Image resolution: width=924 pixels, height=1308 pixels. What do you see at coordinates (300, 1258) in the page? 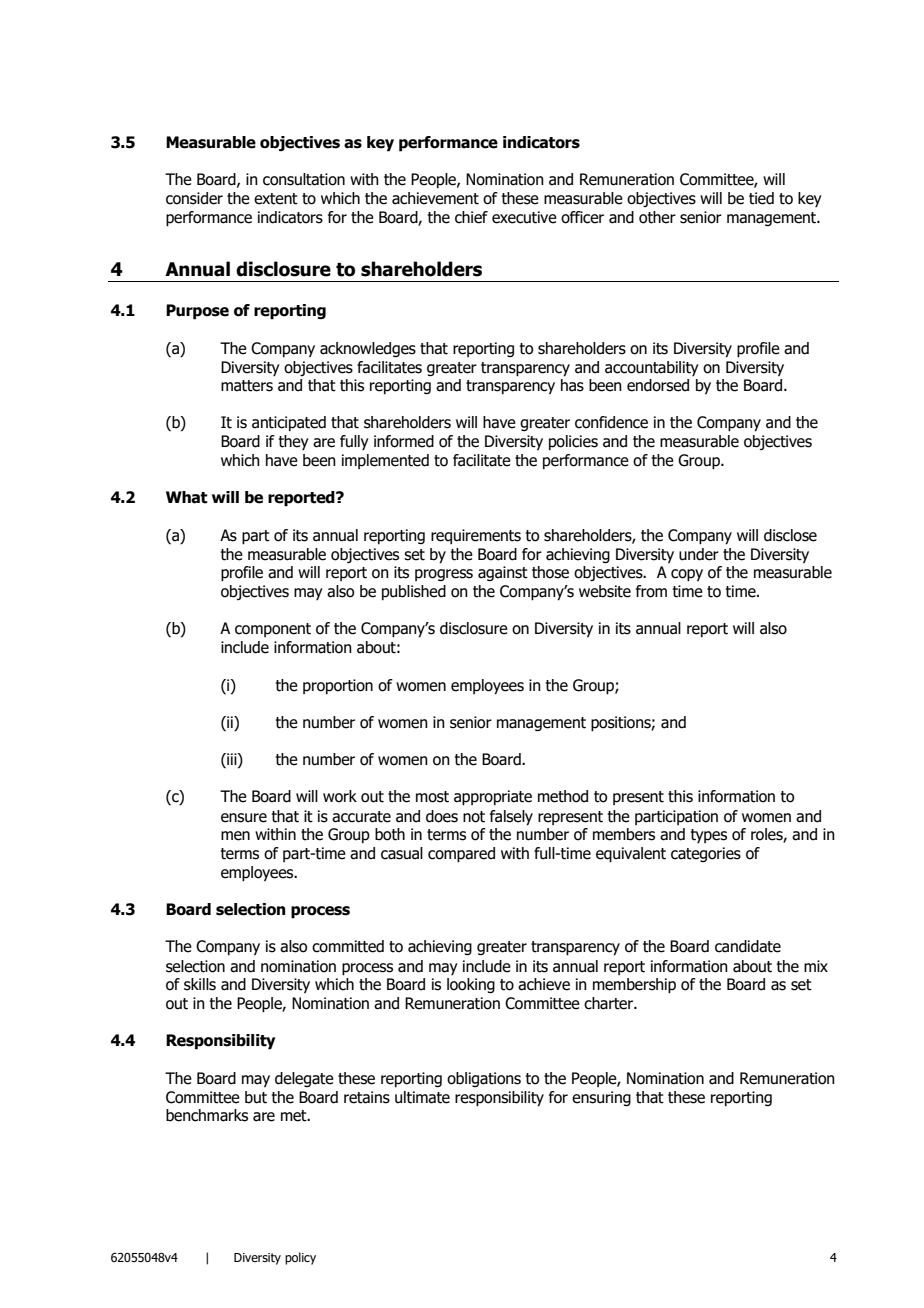
I see `policy` at bounding box center [300, 1258].
